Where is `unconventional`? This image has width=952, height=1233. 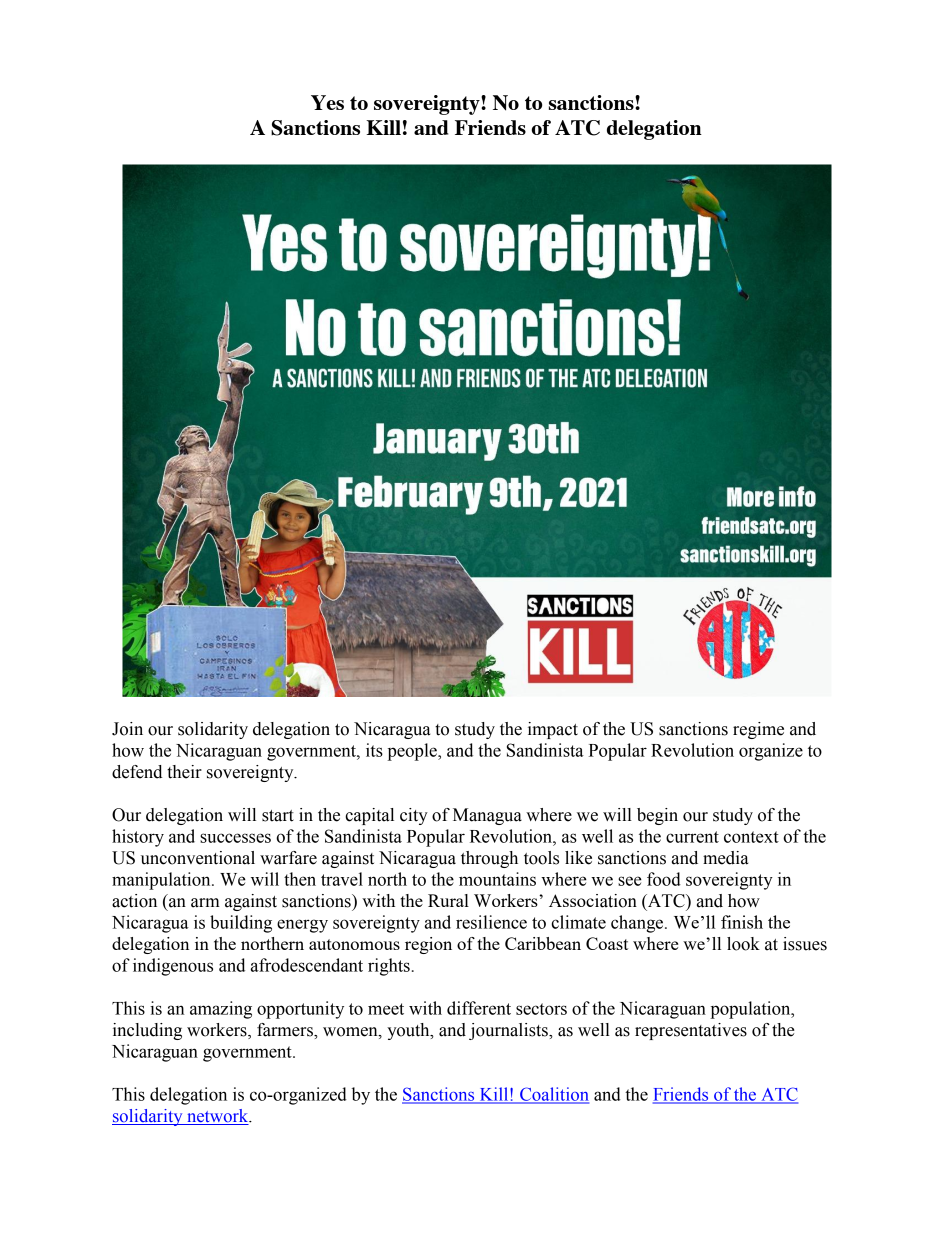 unconventional is located at coordinates (198, 858).
